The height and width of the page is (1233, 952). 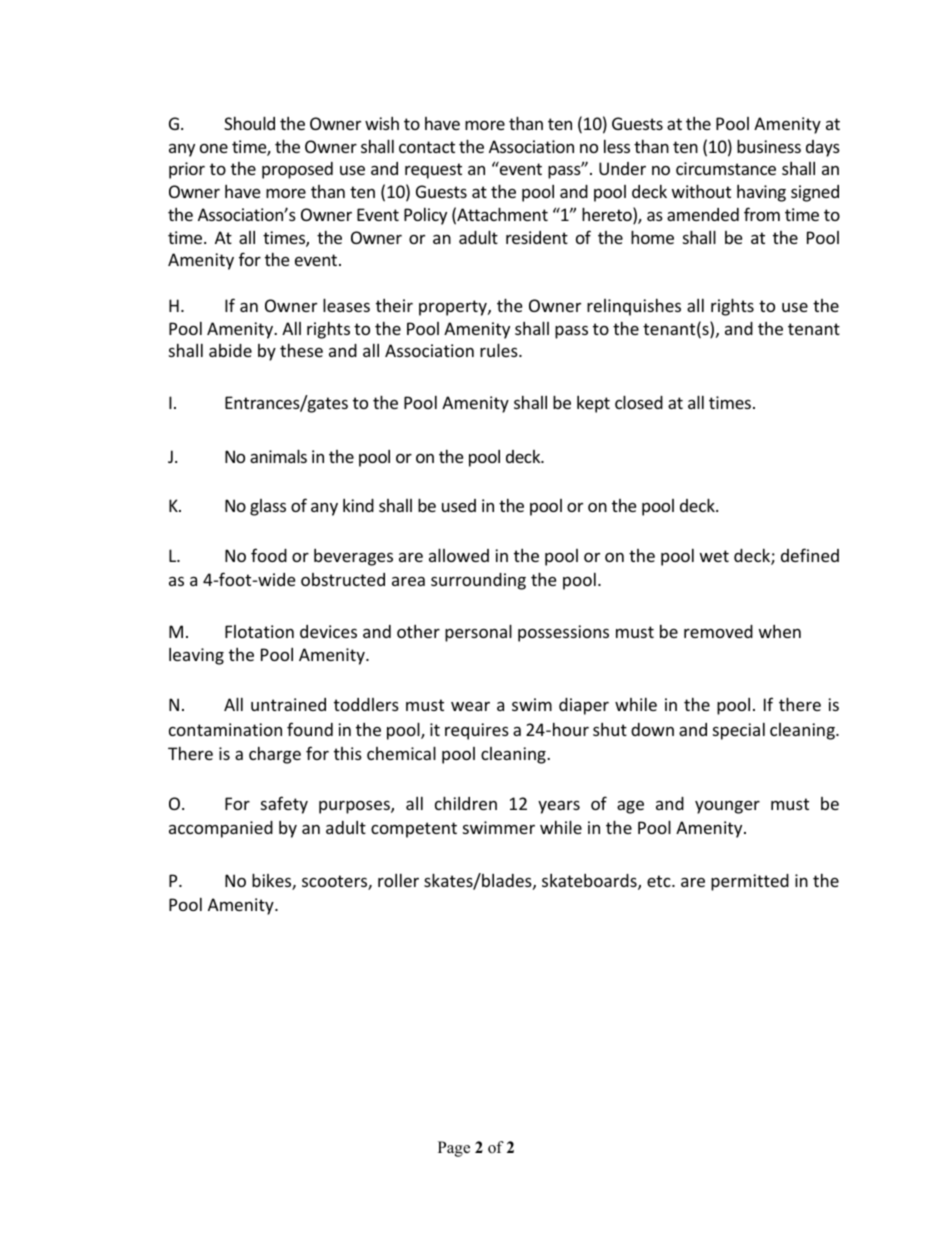 I want to click on animals, so click(x=278, y=456).
